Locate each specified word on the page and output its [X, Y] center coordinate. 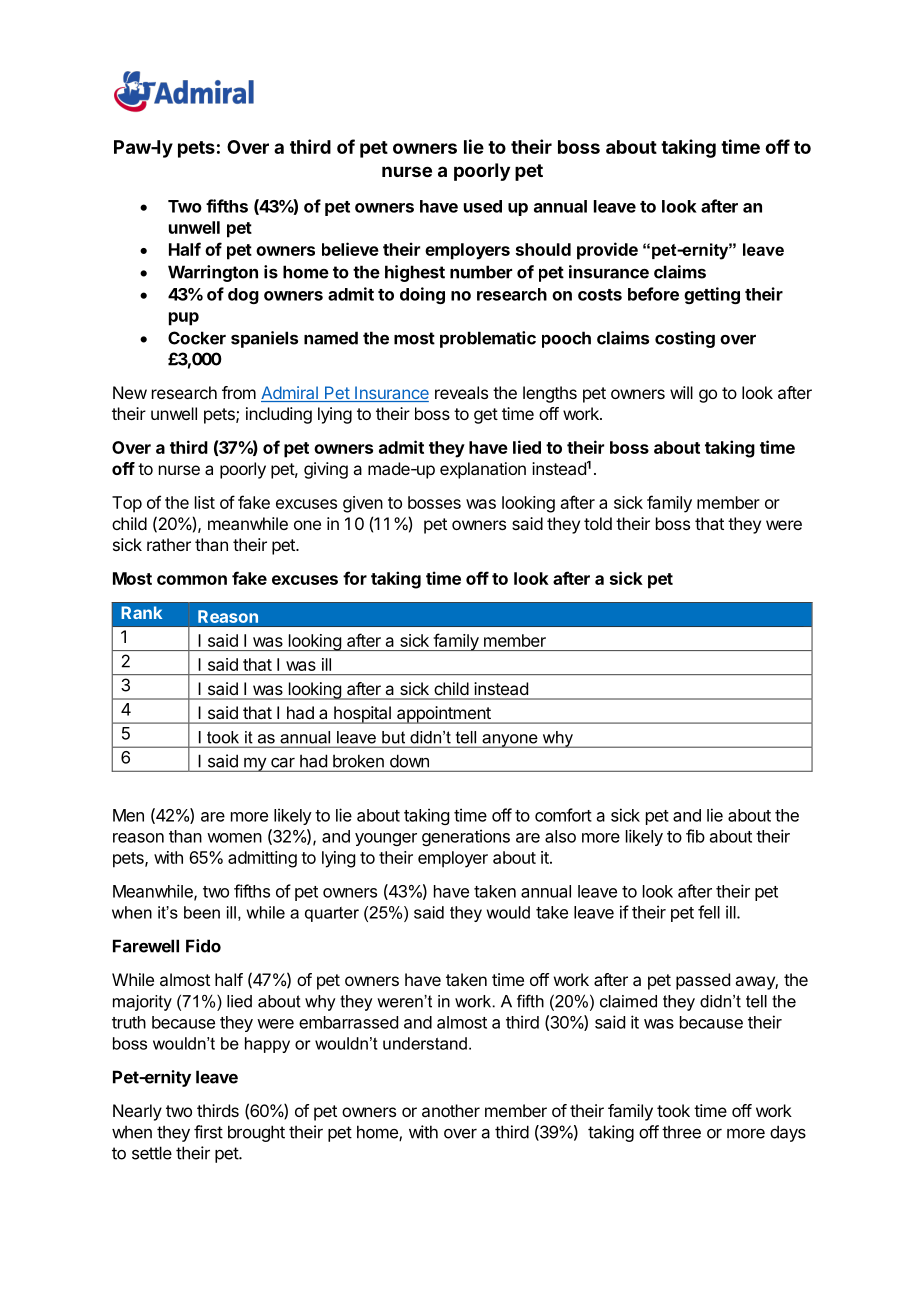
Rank [141, 612]
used [483, 206]
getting [712, 295]
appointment [444, 715]
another [451, 1110]
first [208, 1132]
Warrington [213, 273]
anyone [510, 741]
